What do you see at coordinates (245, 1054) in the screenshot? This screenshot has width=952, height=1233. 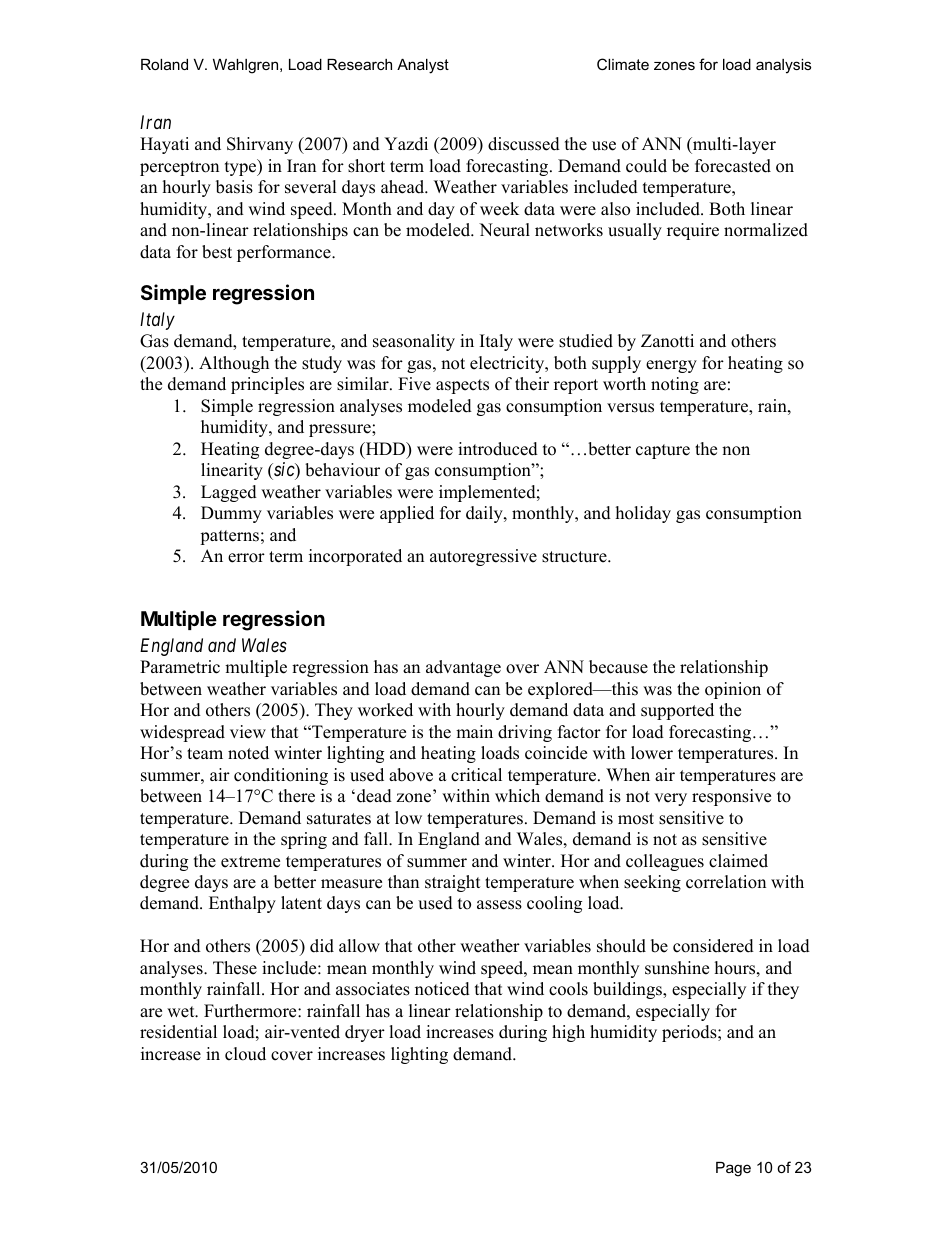 I see `cloud` at bounding box center [245, 1054].
